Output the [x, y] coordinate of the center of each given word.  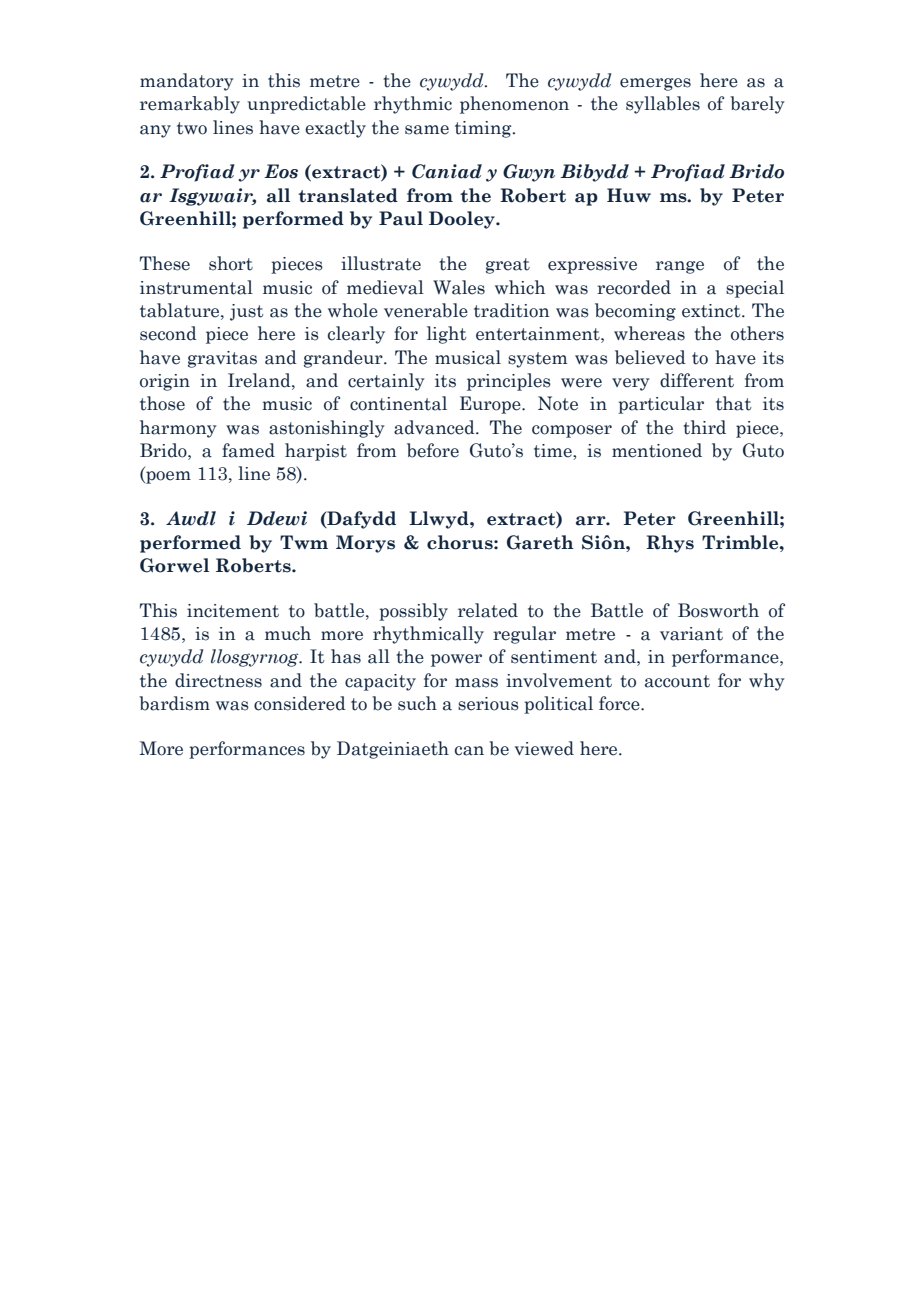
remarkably [190, 105]
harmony [178, 429]
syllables [663, 105]
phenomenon [514, 105]
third [704, 427]
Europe [491, 405]
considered [300, 703]
